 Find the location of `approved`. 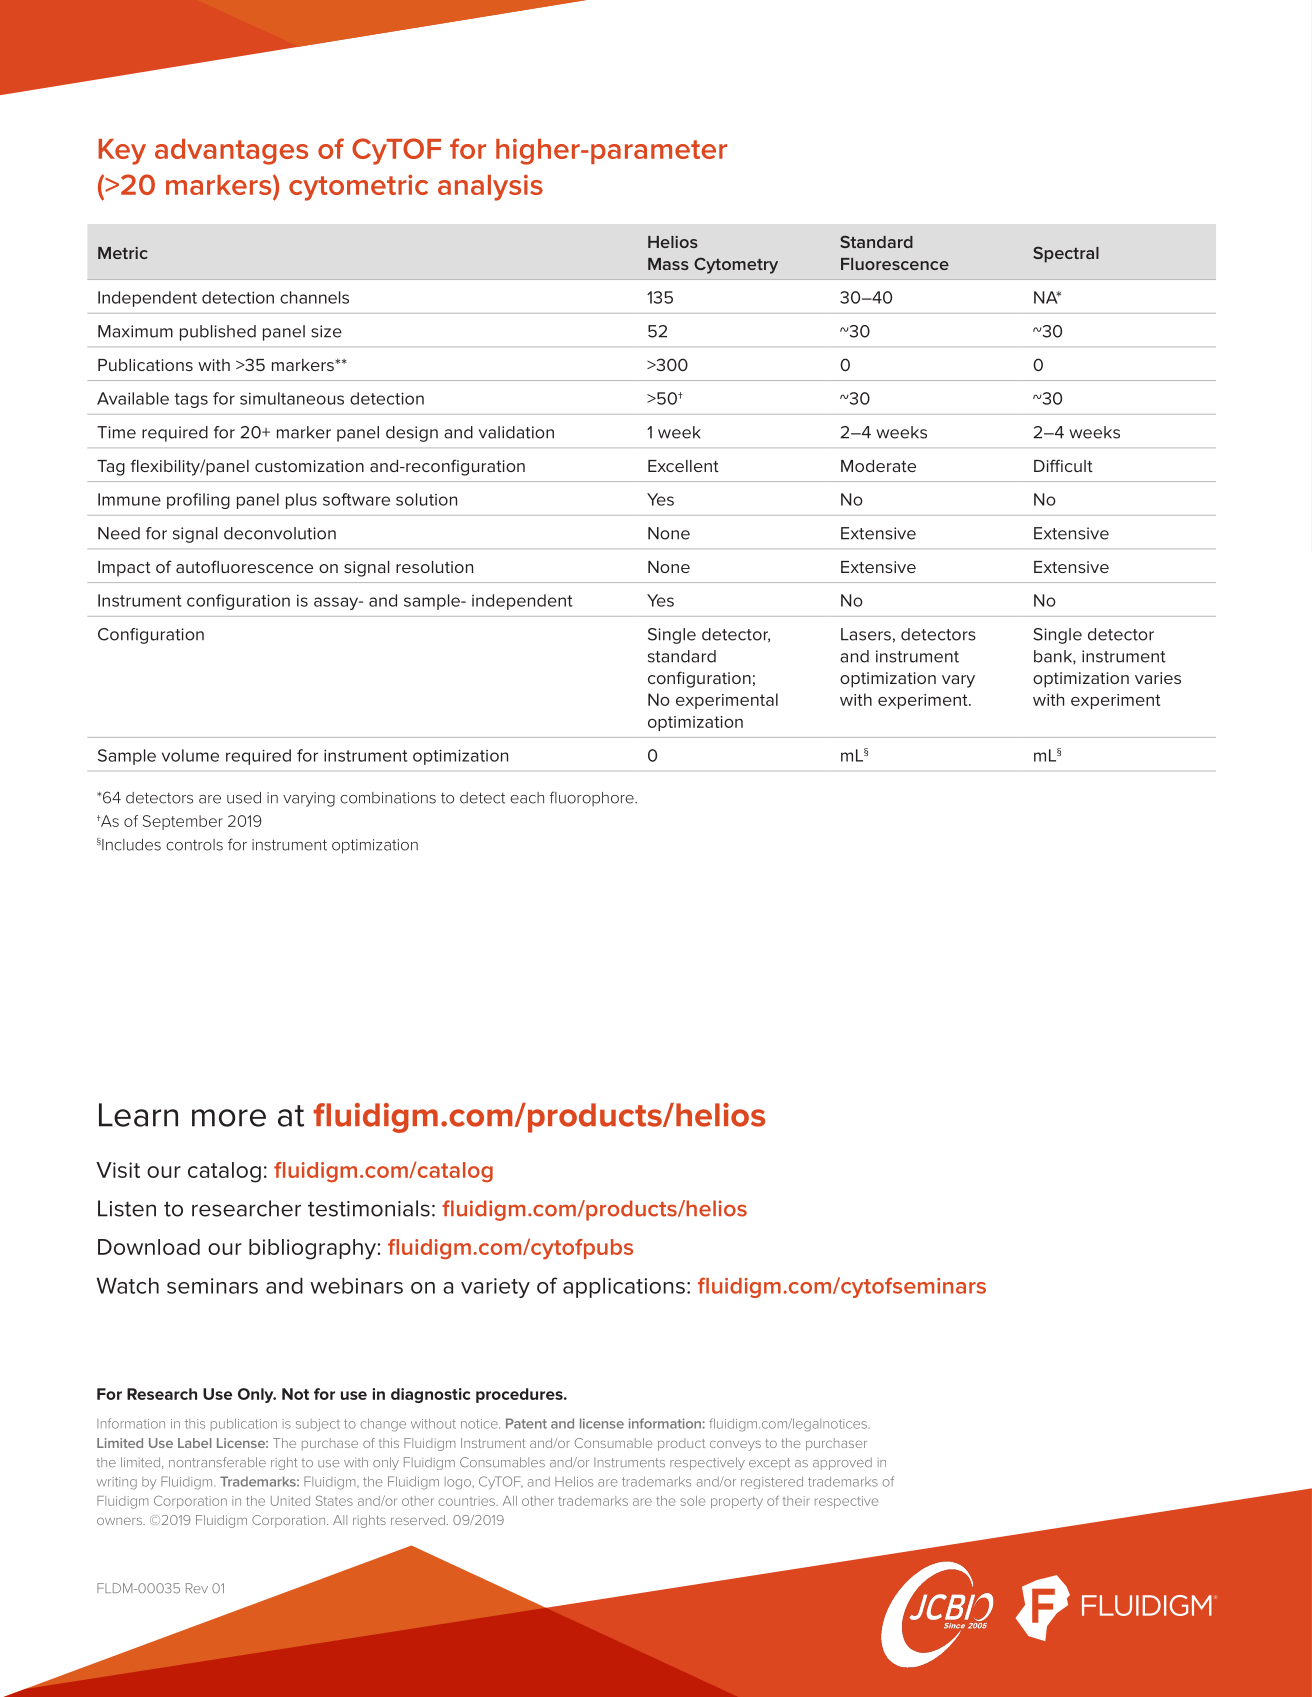

approved is located at coordinates (842, 1463).
